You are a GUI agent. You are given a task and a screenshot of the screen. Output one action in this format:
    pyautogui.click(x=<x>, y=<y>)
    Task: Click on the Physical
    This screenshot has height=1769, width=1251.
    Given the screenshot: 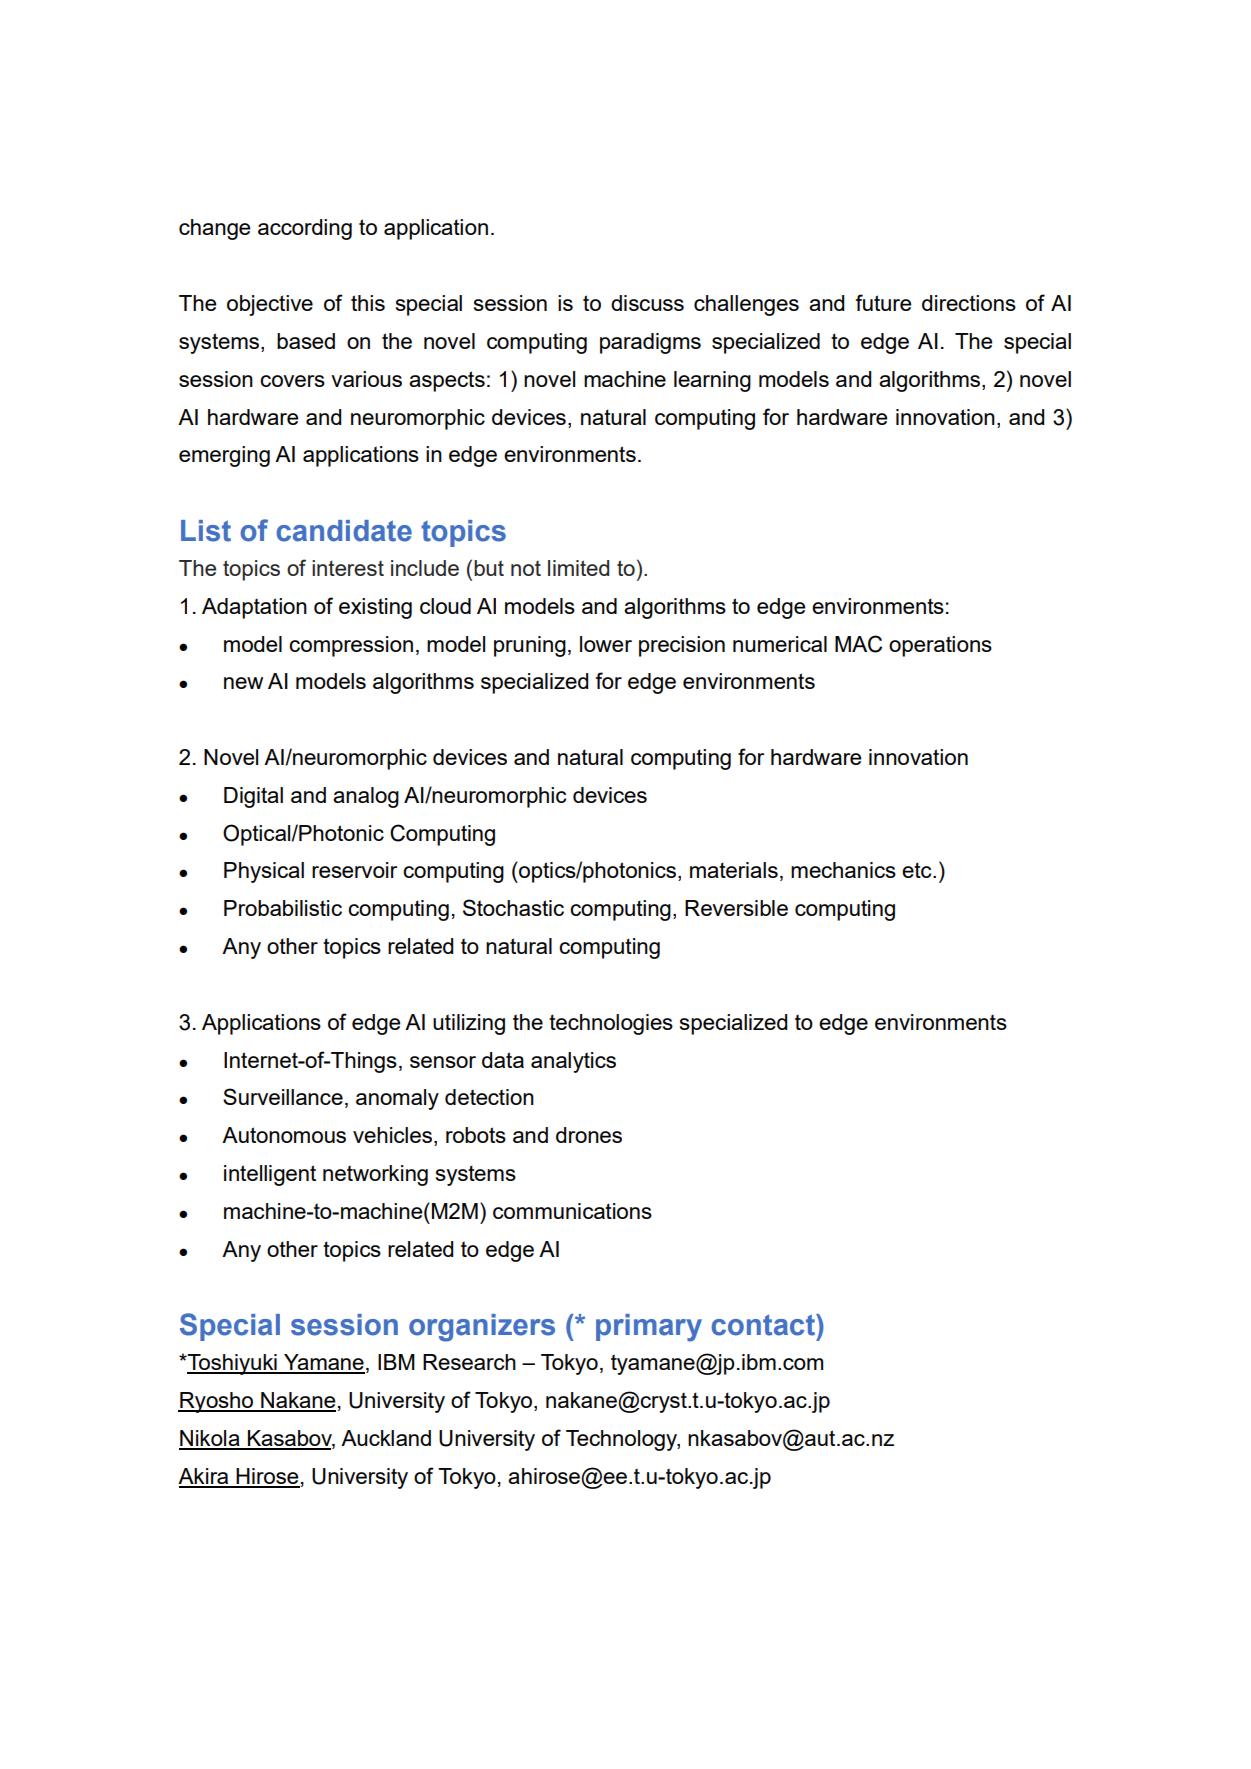 What is the action you would take?
    pyautogui.click(x=264, y=872)
